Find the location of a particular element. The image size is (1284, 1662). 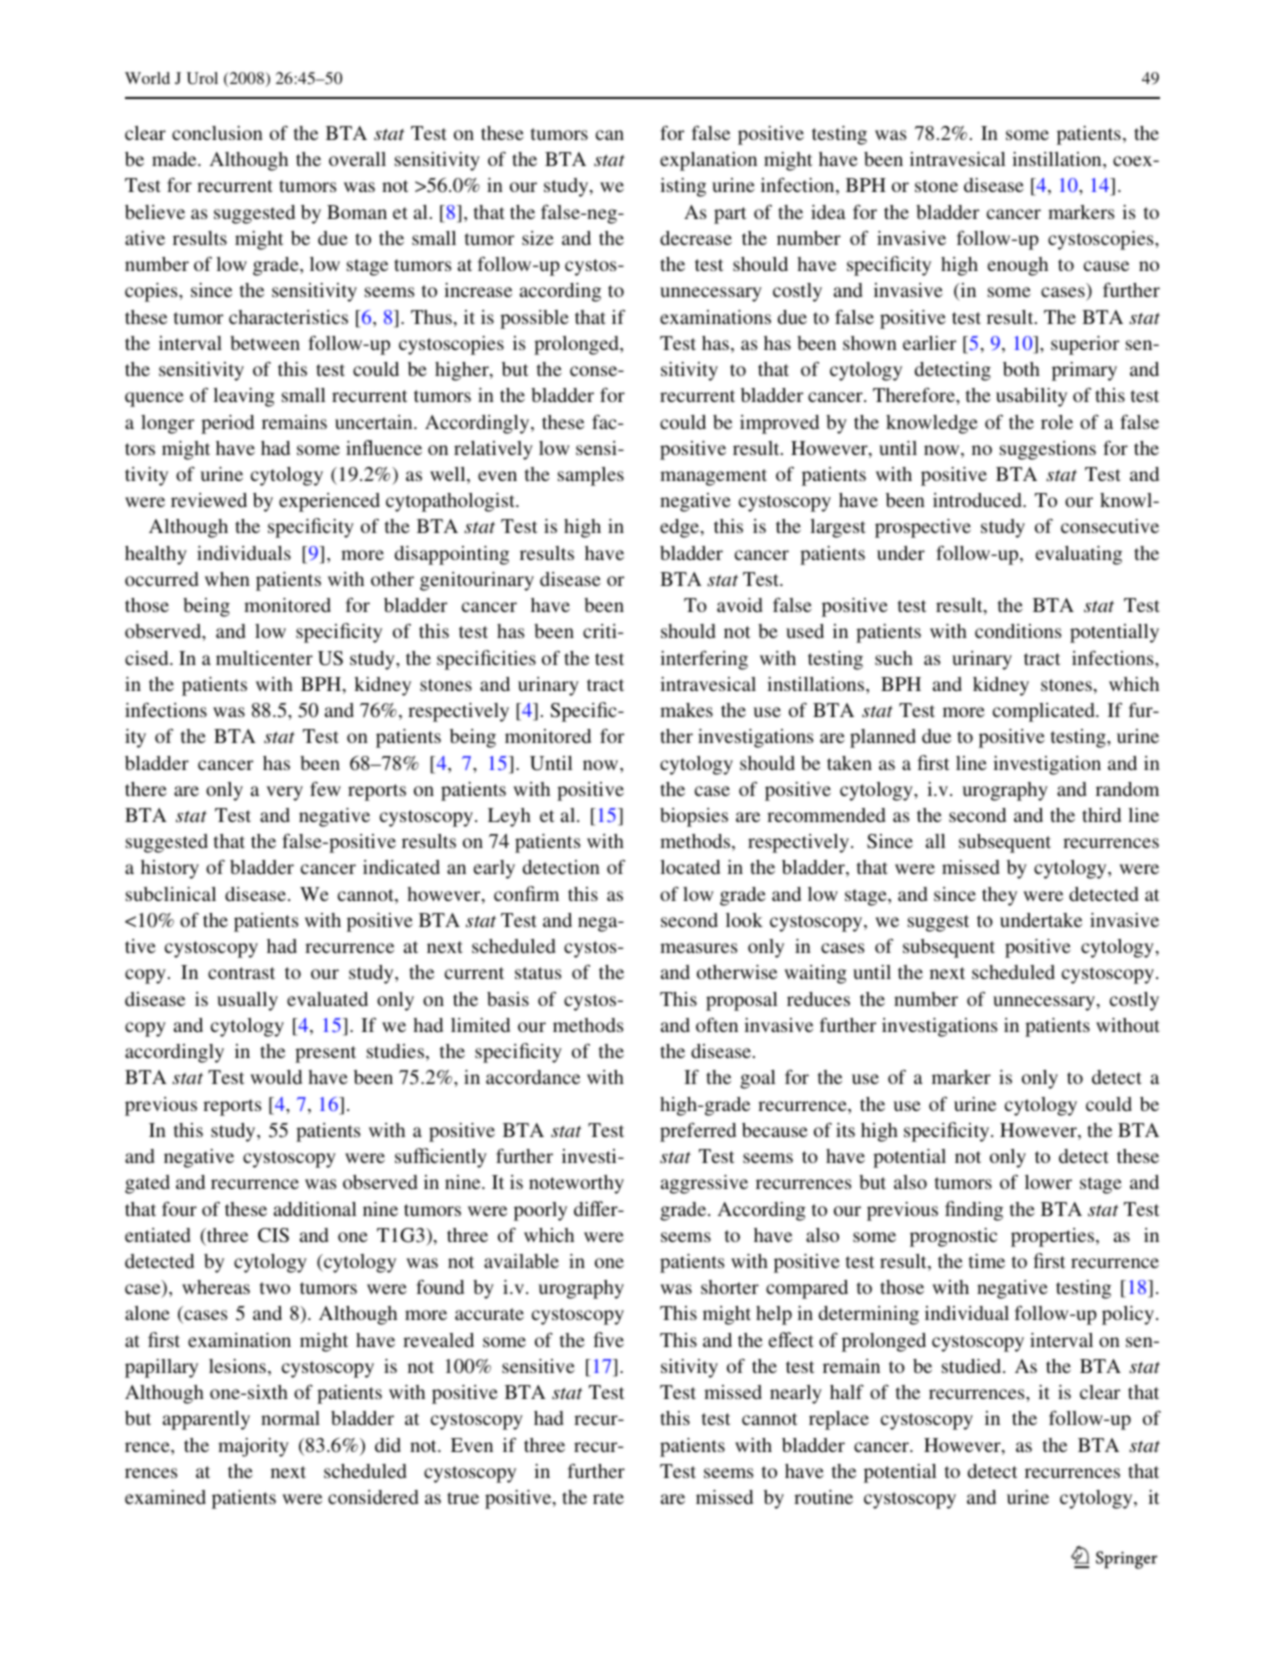

usually is located at coordinates (247, 1001).
